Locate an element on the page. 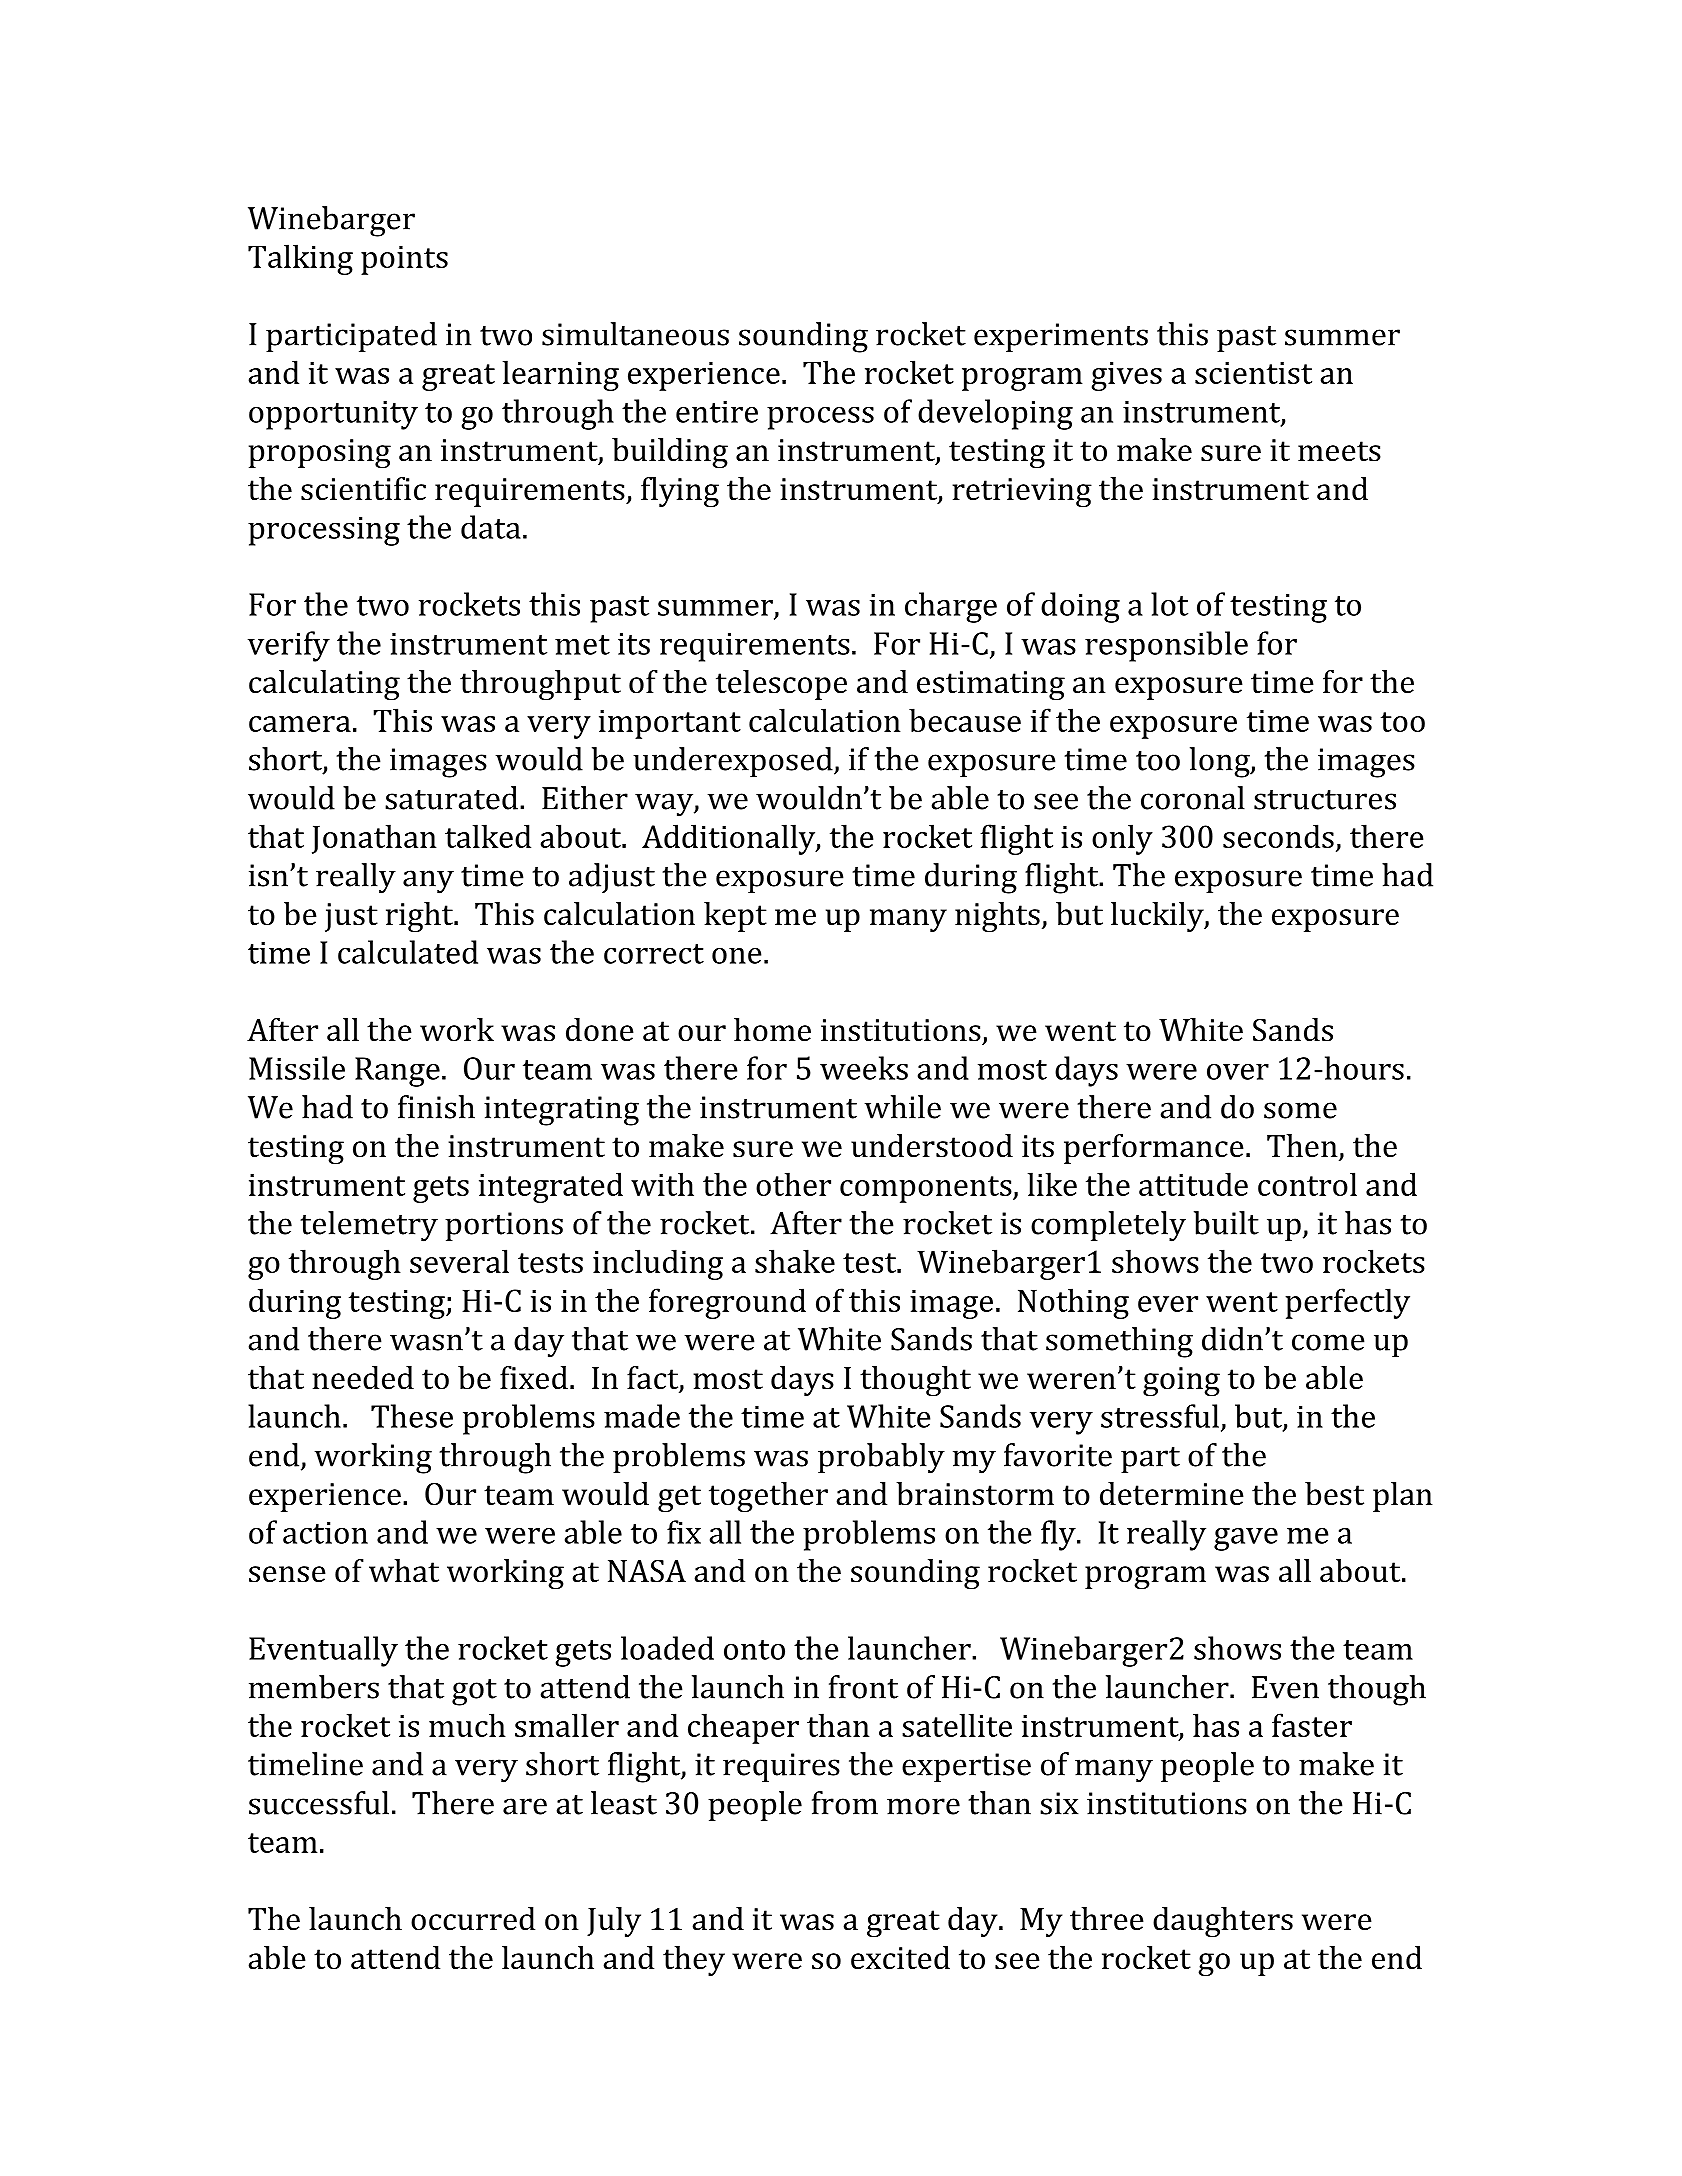 This image has width=1682, height=2176. while is located at coordinates (902, 1107).
